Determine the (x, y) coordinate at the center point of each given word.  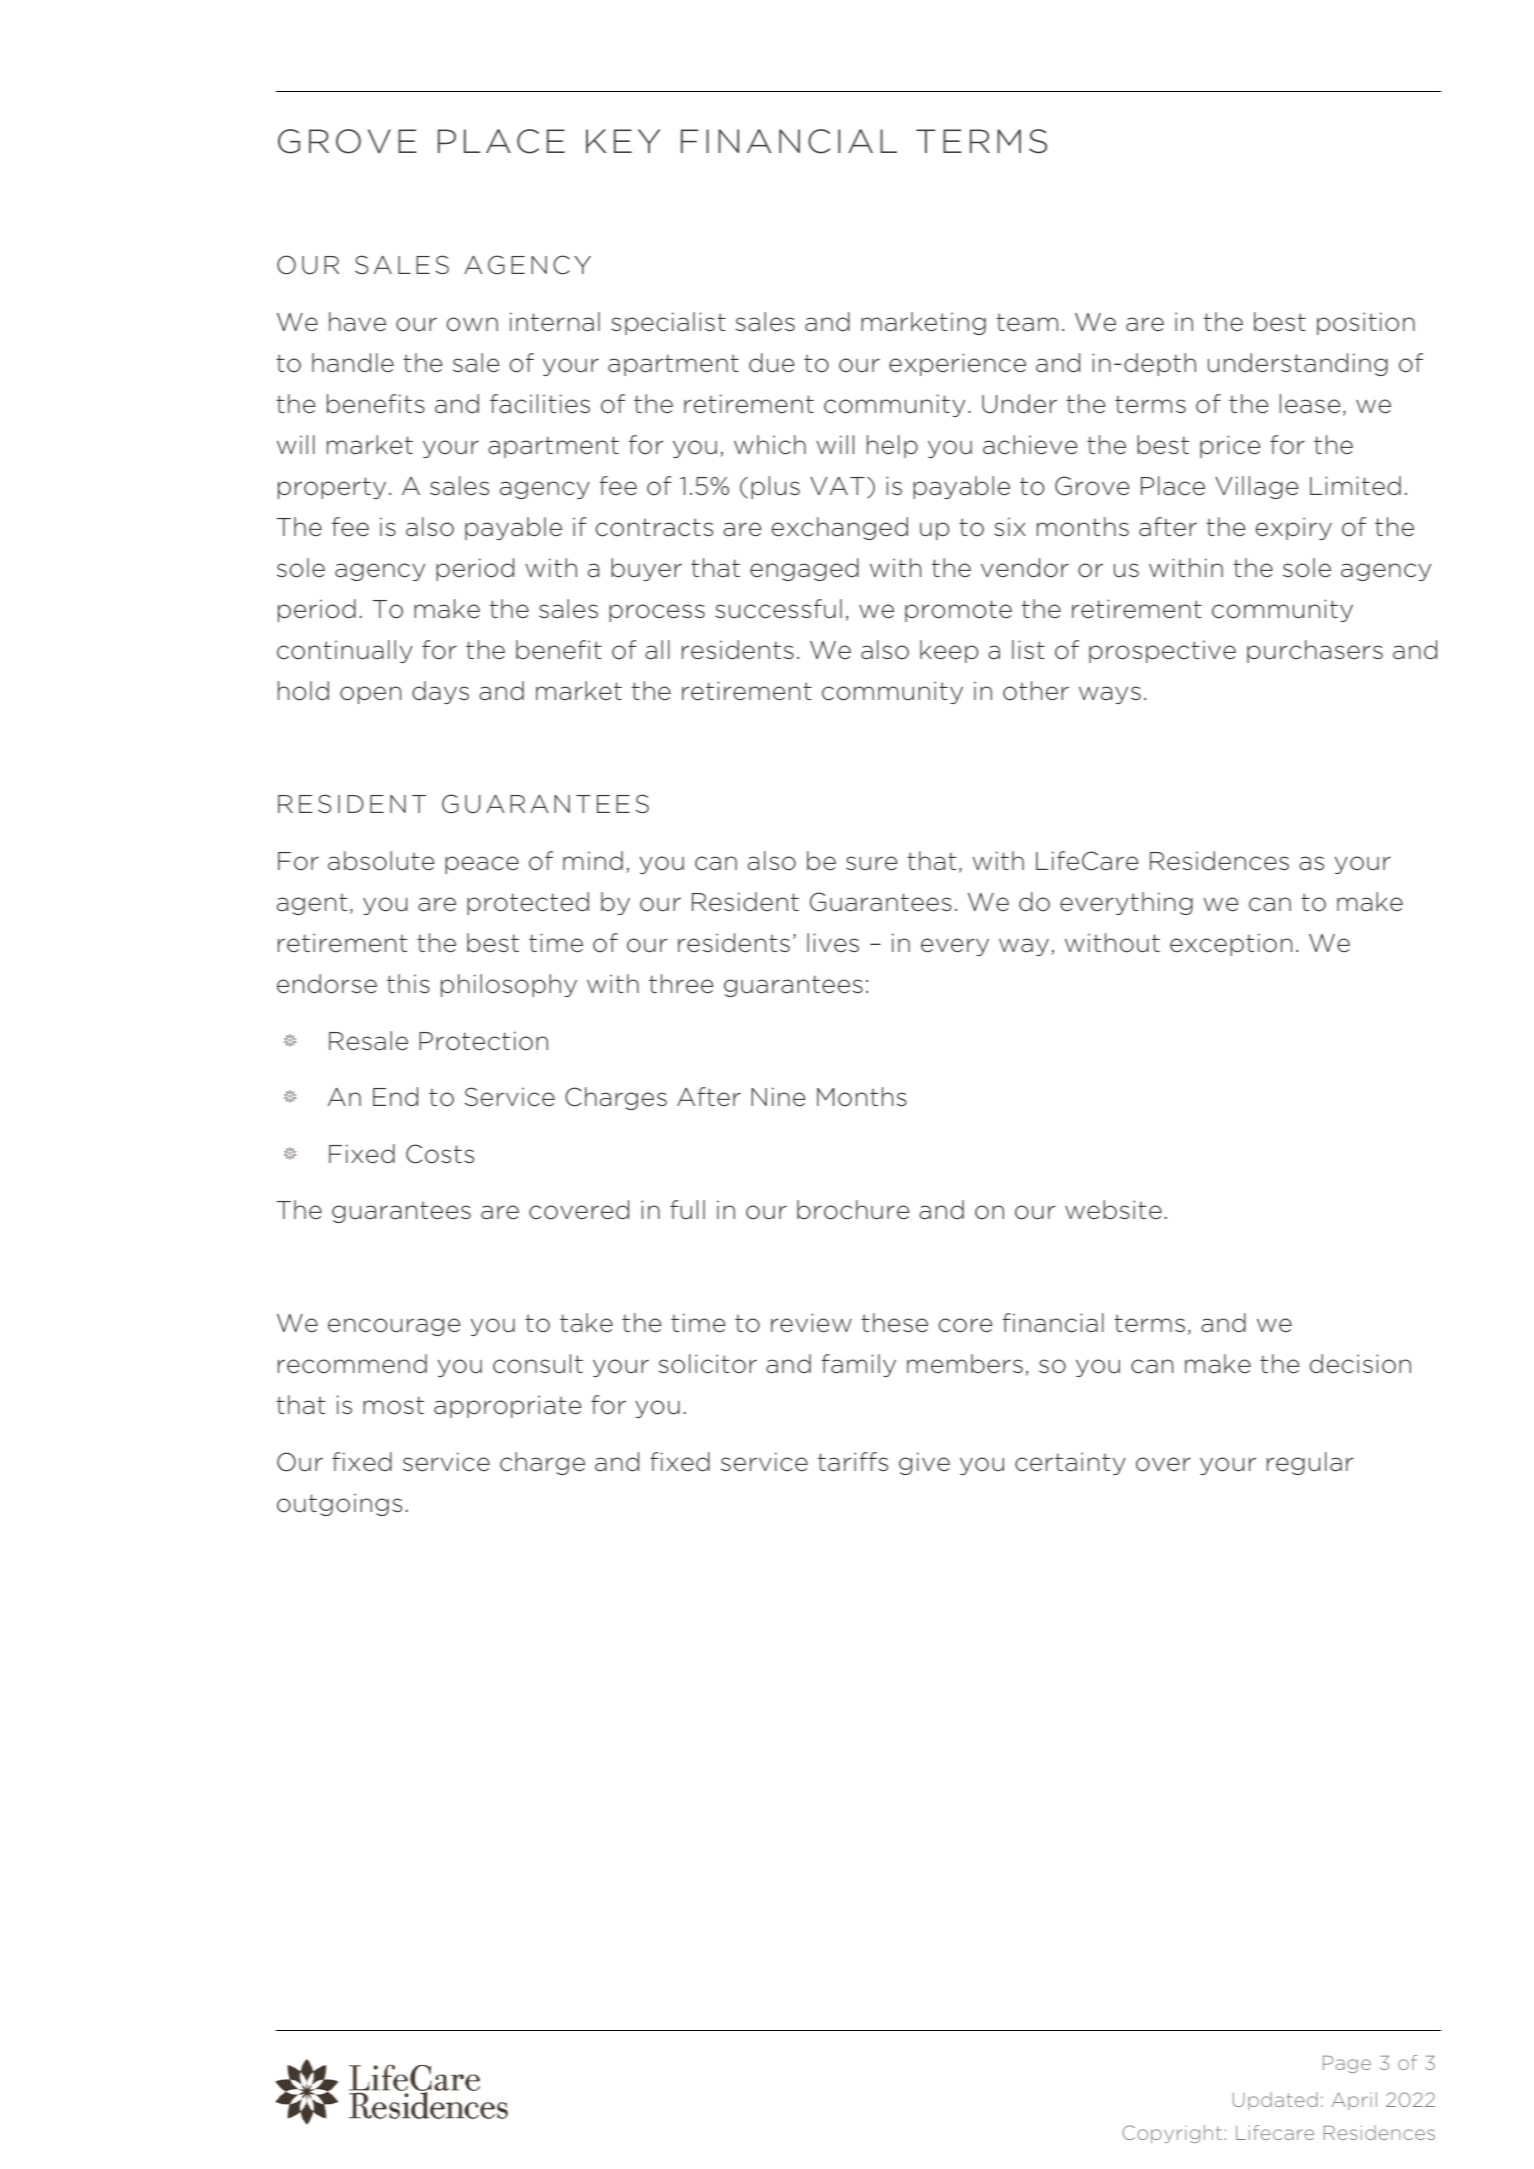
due (772, 363)
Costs (440, 1154)
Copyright (1172, 2134)
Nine (778, 1097)
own (472, 324)
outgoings (339, 1504)
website (1113, 1210)
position (1366, 323)
